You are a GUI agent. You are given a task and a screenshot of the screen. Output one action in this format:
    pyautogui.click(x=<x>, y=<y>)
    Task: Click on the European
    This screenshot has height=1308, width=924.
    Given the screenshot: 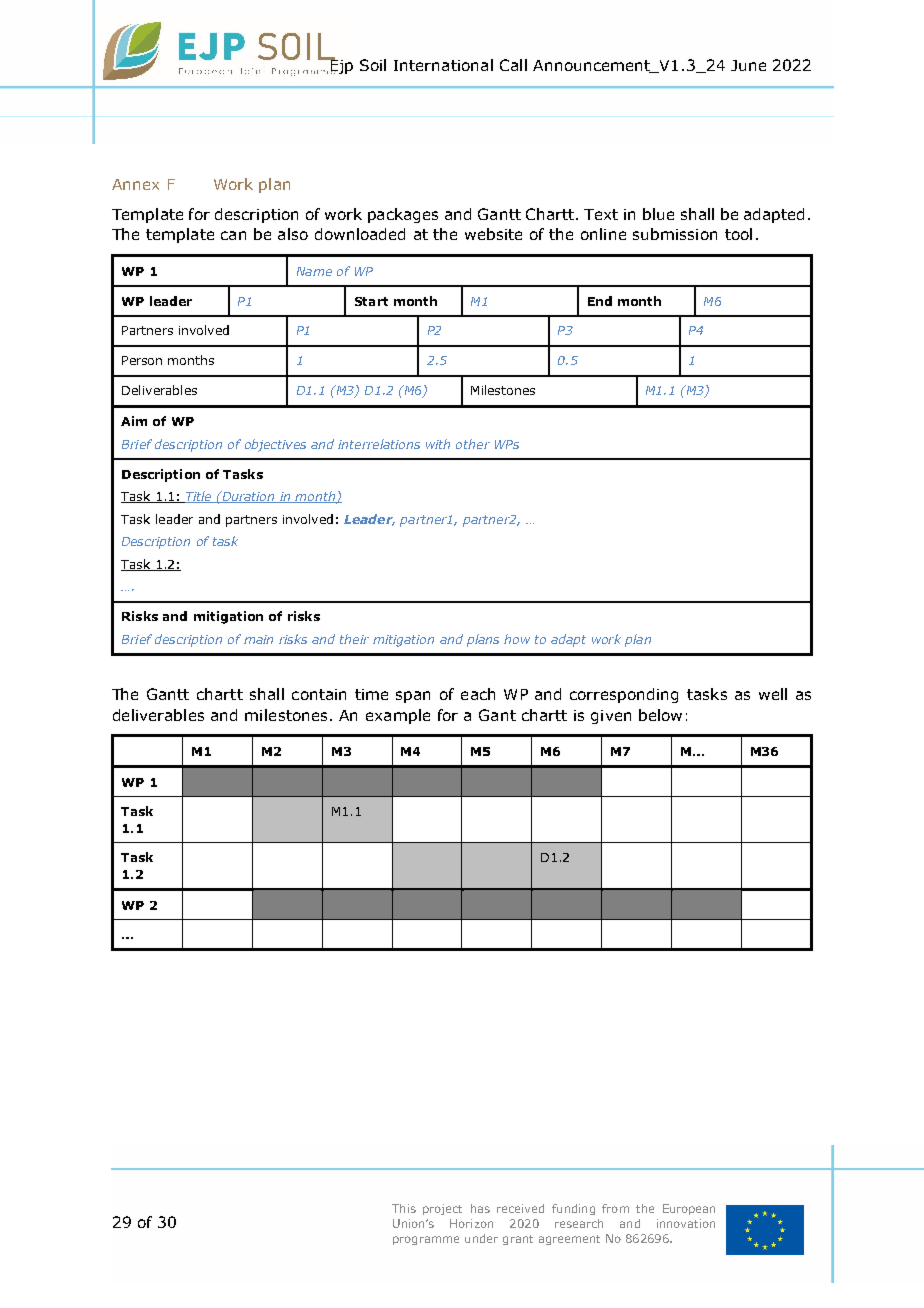 What is the action you would take?
    pyautogui.click(x=689, y=1209)
